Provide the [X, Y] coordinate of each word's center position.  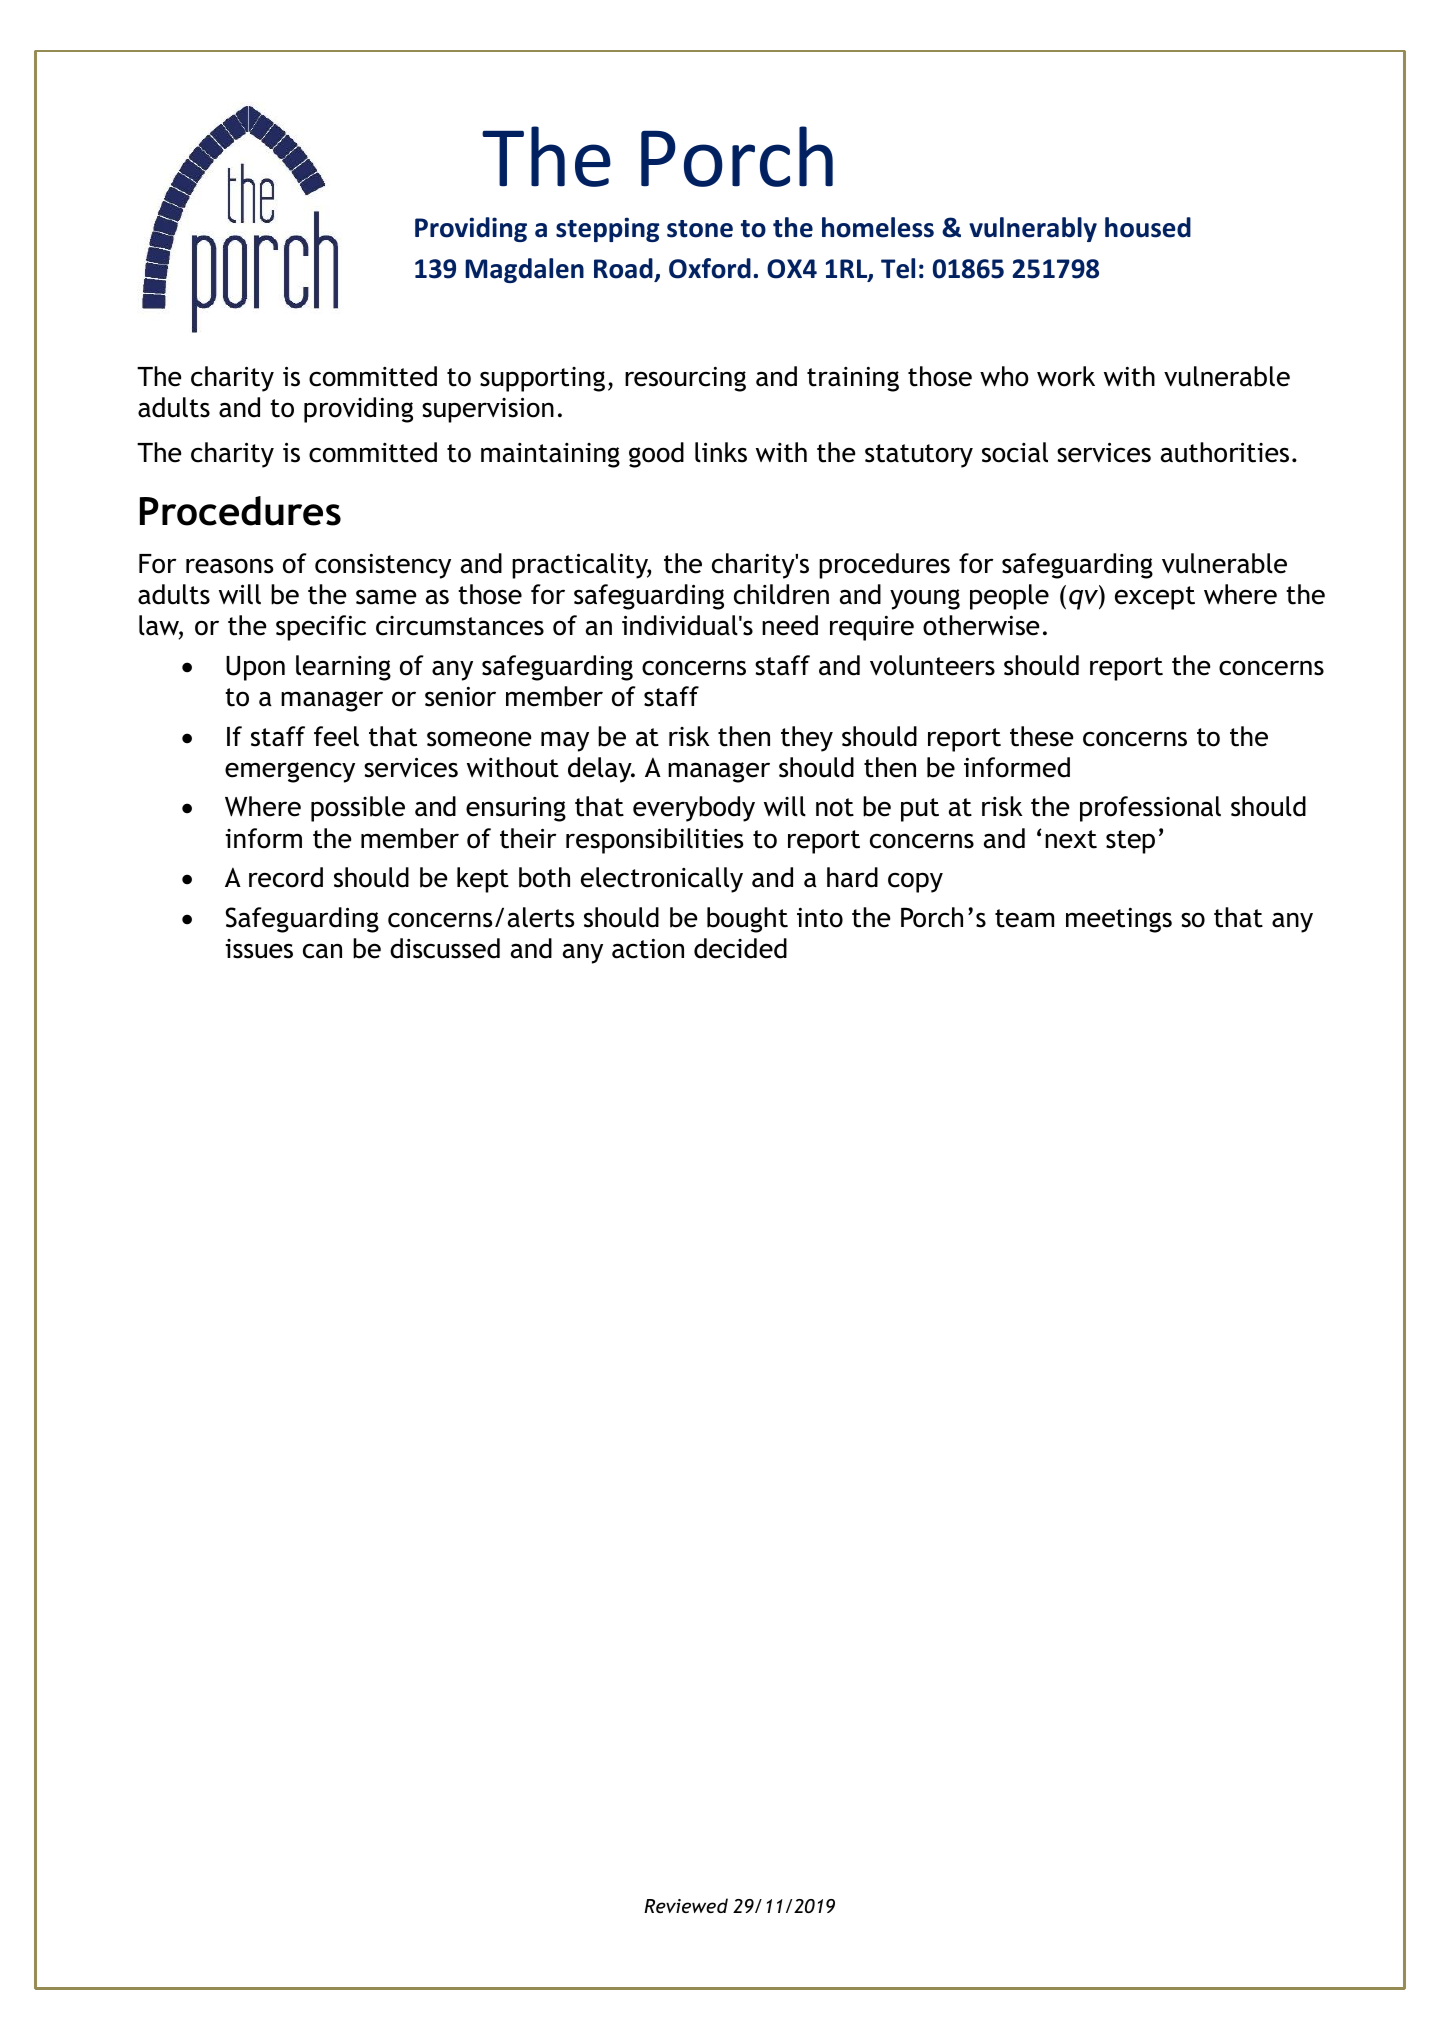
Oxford [710, 268]
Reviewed [686, 1905]
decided [740, 948]
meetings [1119, 920]
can [322, 951]
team [1024, 918]
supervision [488, 410]
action [648, 948]
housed [1148, 227]
